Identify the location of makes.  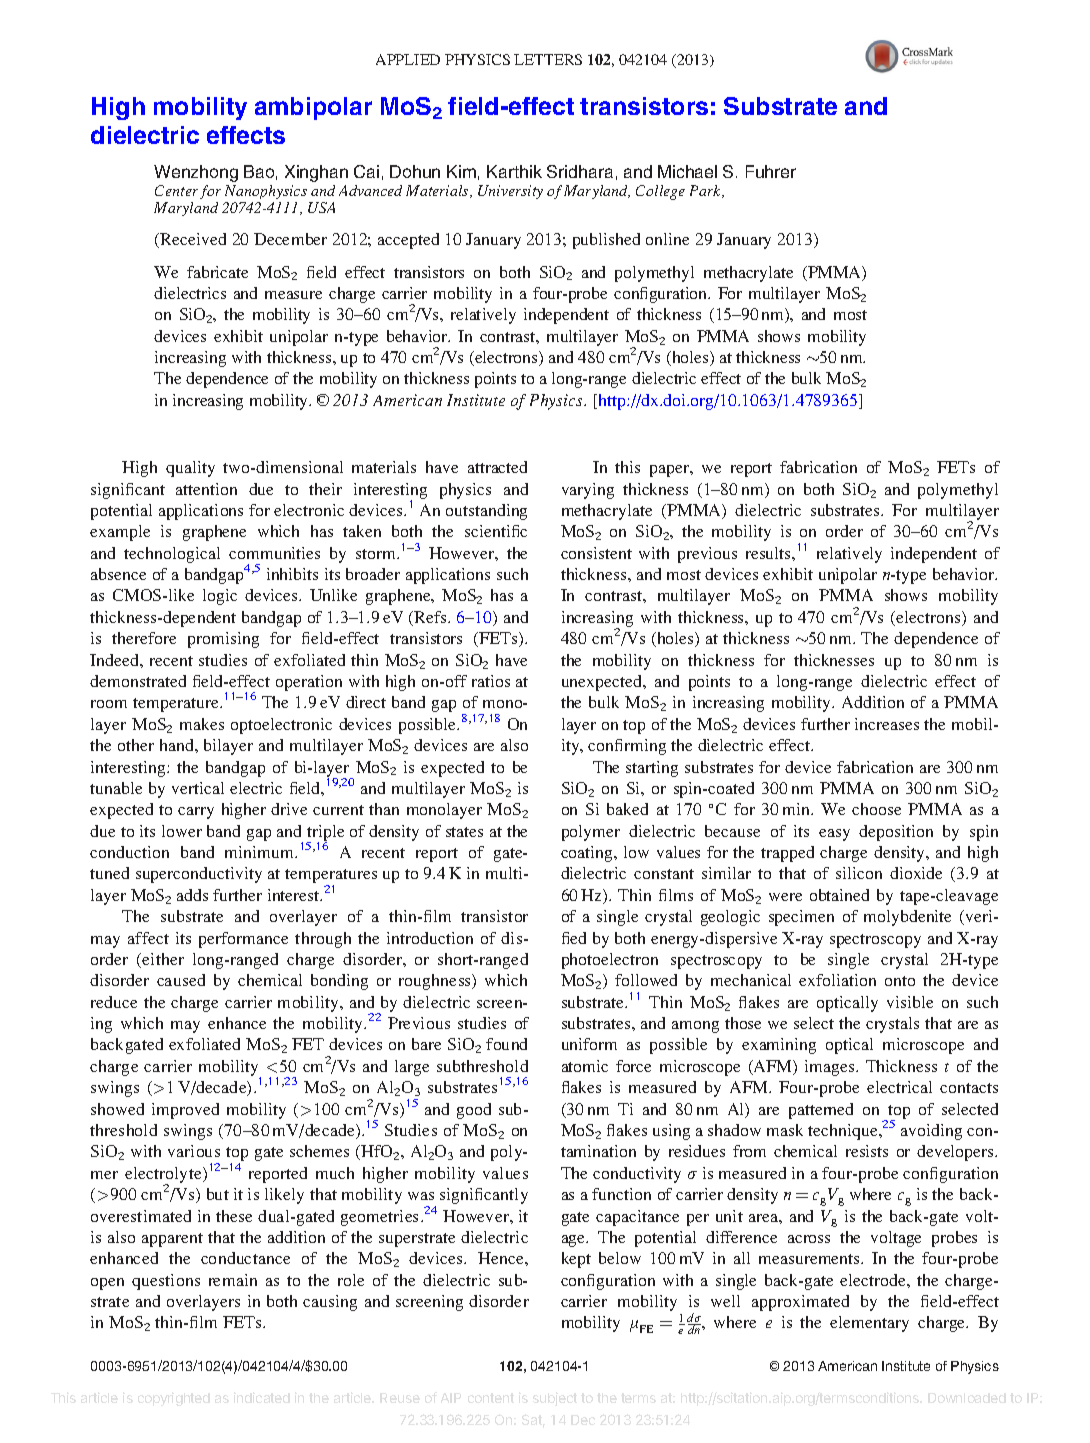
(202, 724).
